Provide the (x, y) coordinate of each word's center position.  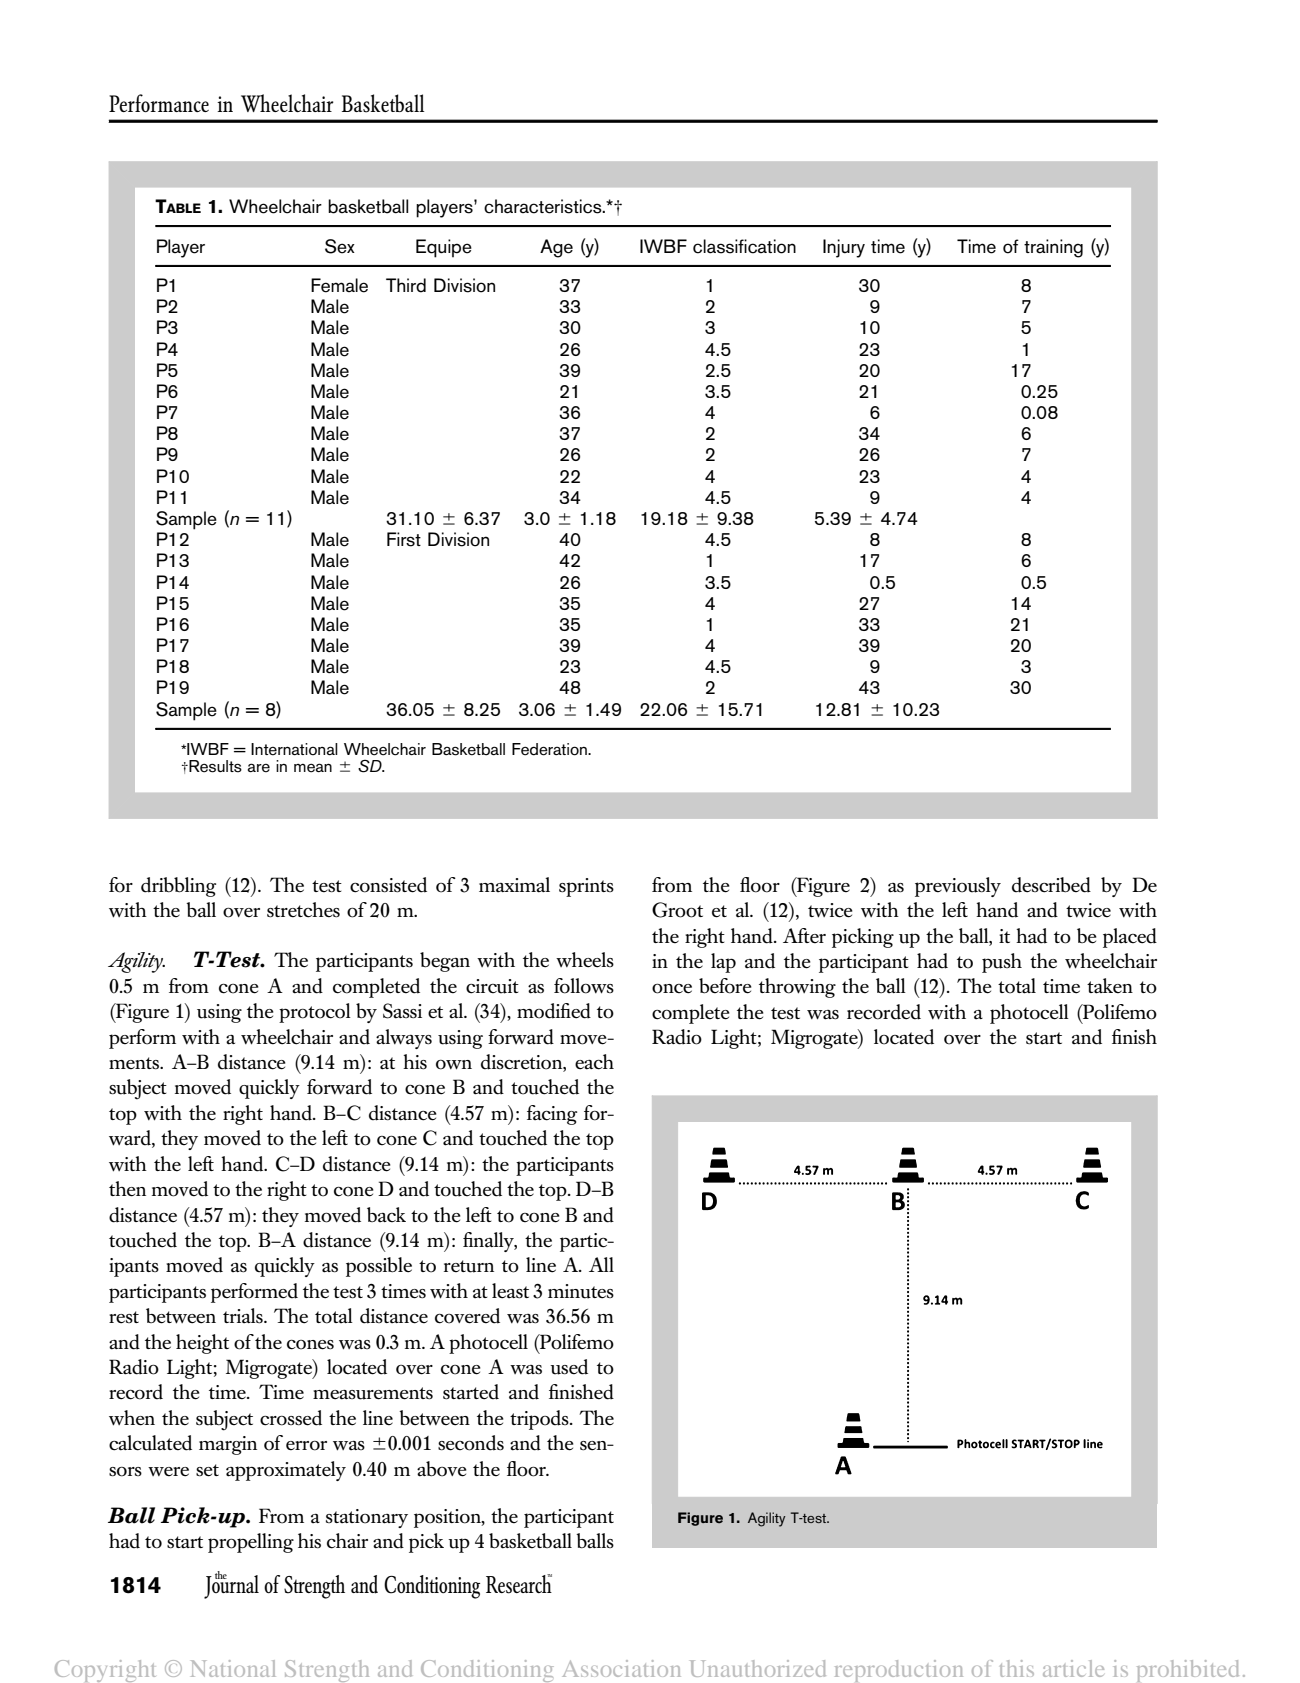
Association (621, 1668)
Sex (340, 246)
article (1073, 1668)
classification (744, 246)
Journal (231, 1585)
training (1053, 248)
